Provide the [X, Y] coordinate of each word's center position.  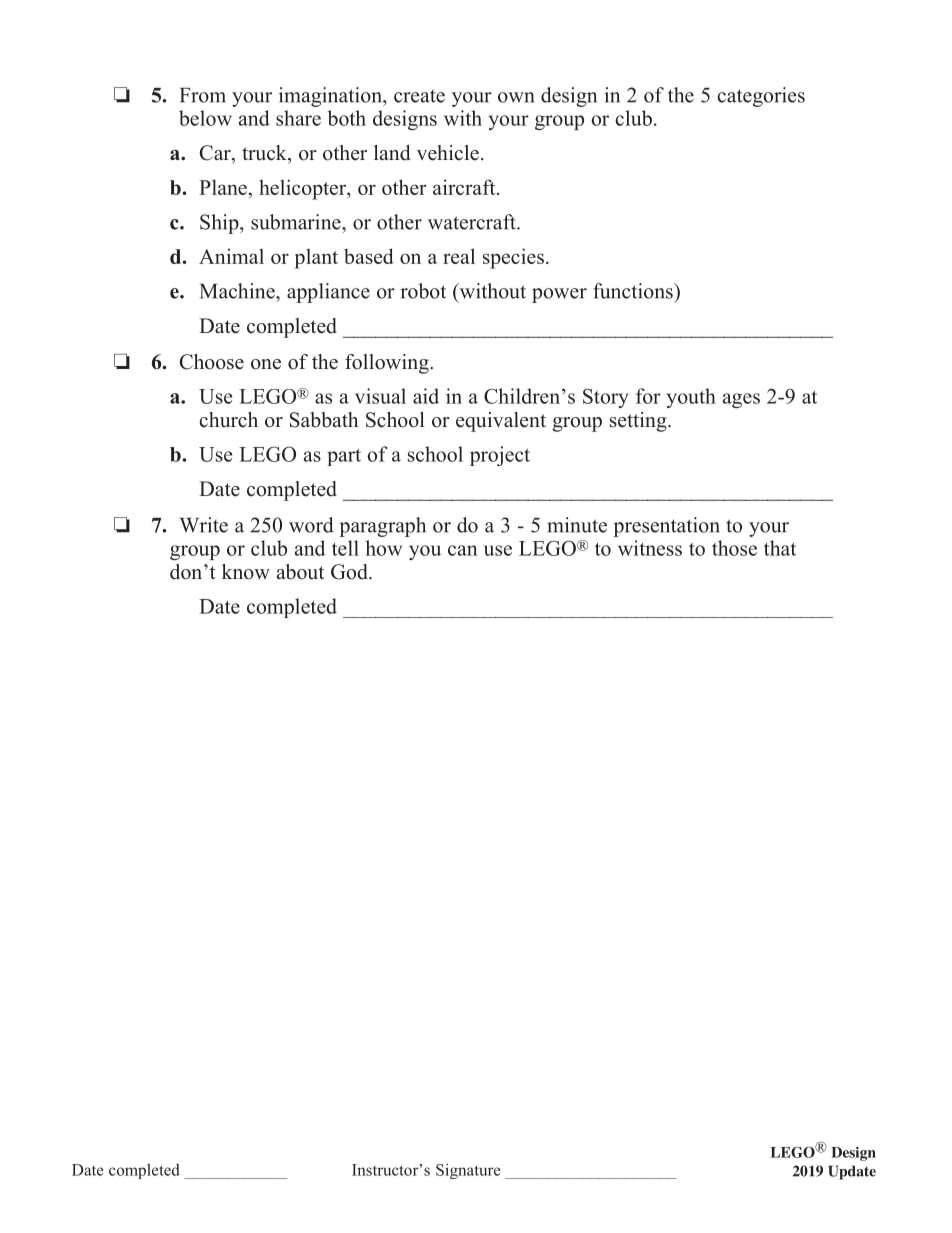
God [350, 572]
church [228, 420]
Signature [468, 1171]
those [734, 548]
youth [691, 398]
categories [761, 97]
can [463, 550]
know [246, 572]
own [516, 97]
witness [650, 548]
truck [265, 153]
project [500, 456]
